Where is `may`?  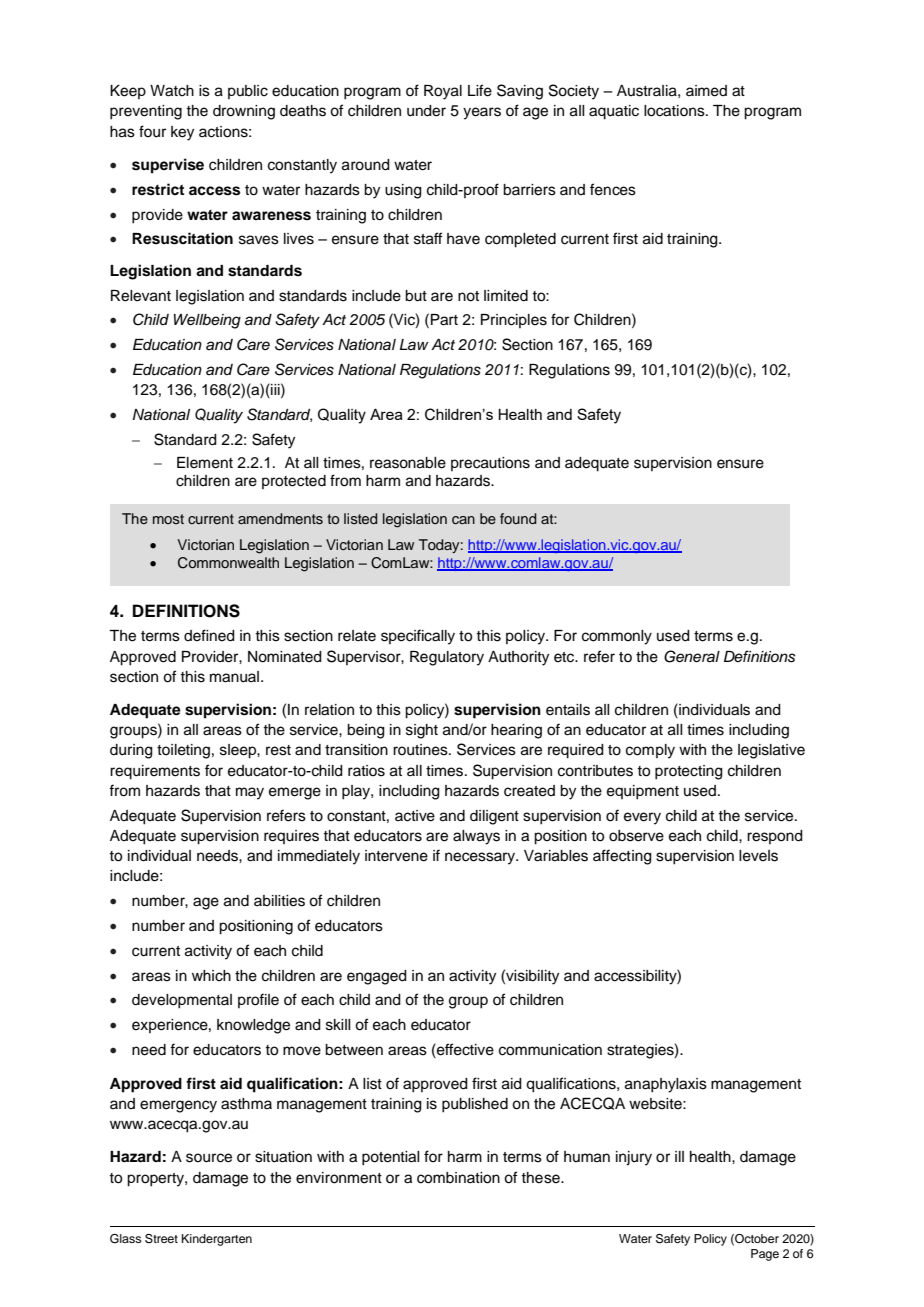 may is located at coordinates (250, 793).
